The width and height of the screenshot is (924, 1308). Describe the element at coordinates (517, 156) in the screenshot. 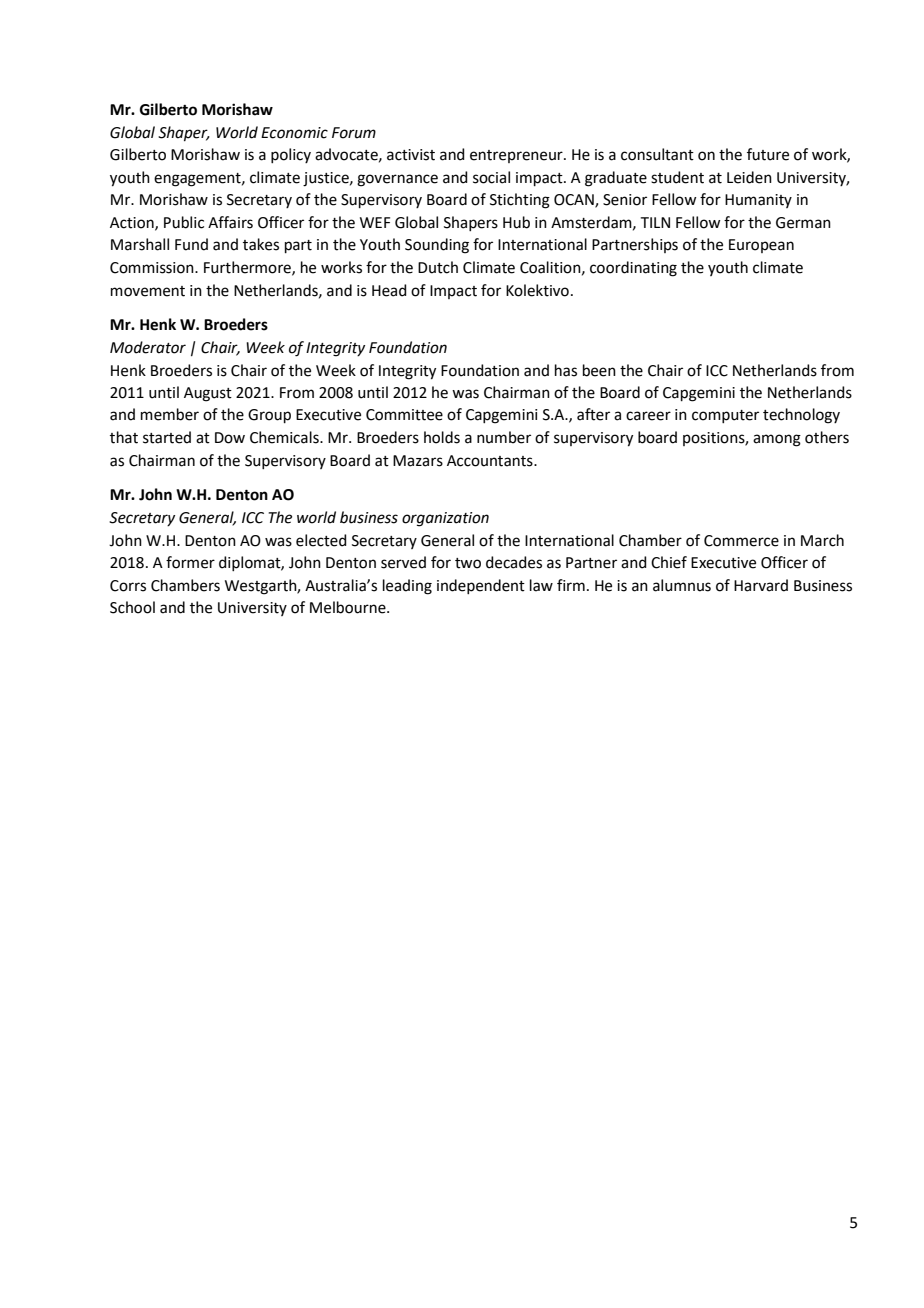

I see `entrepreneur` at that location.
